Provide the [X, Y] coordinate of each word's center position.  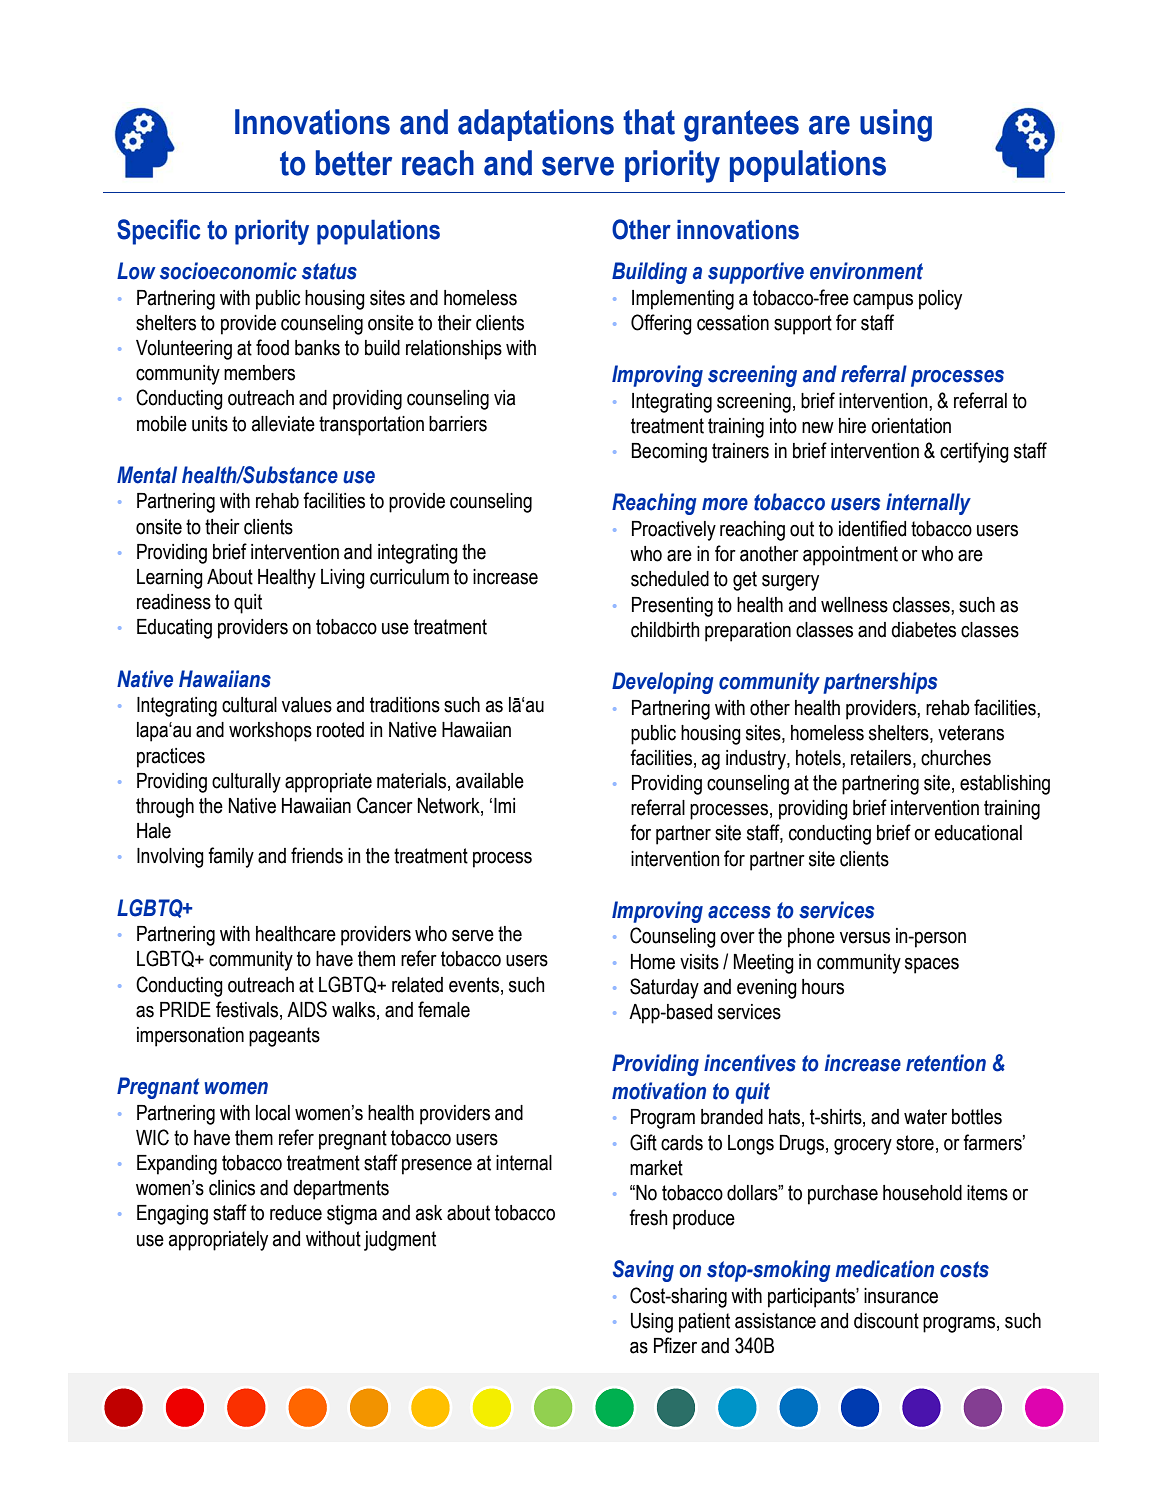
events [474, 985]
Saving [643, 1271]
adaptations [536, 125]
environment [866, 271]
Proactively [674, 531]
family [231, 857]
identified [872, 528]
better [354, 163]
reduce [296, 1213]
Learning [170, 579]
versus [865, 938]
